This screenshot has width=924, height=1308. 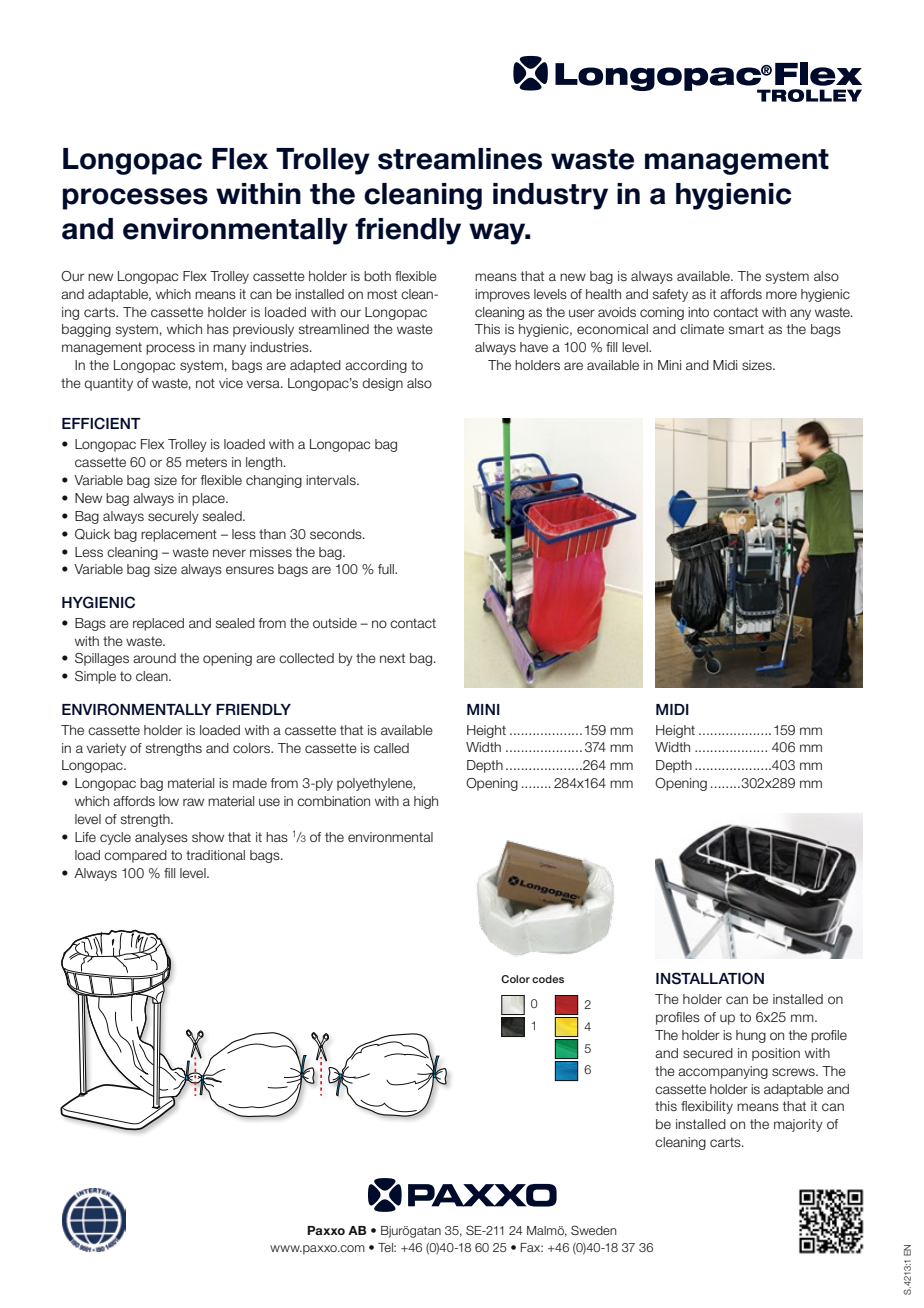 What do you see at coordinates (460, 159) in the screenshot?
I see `streamlines` at bounding box center [460, 159].
